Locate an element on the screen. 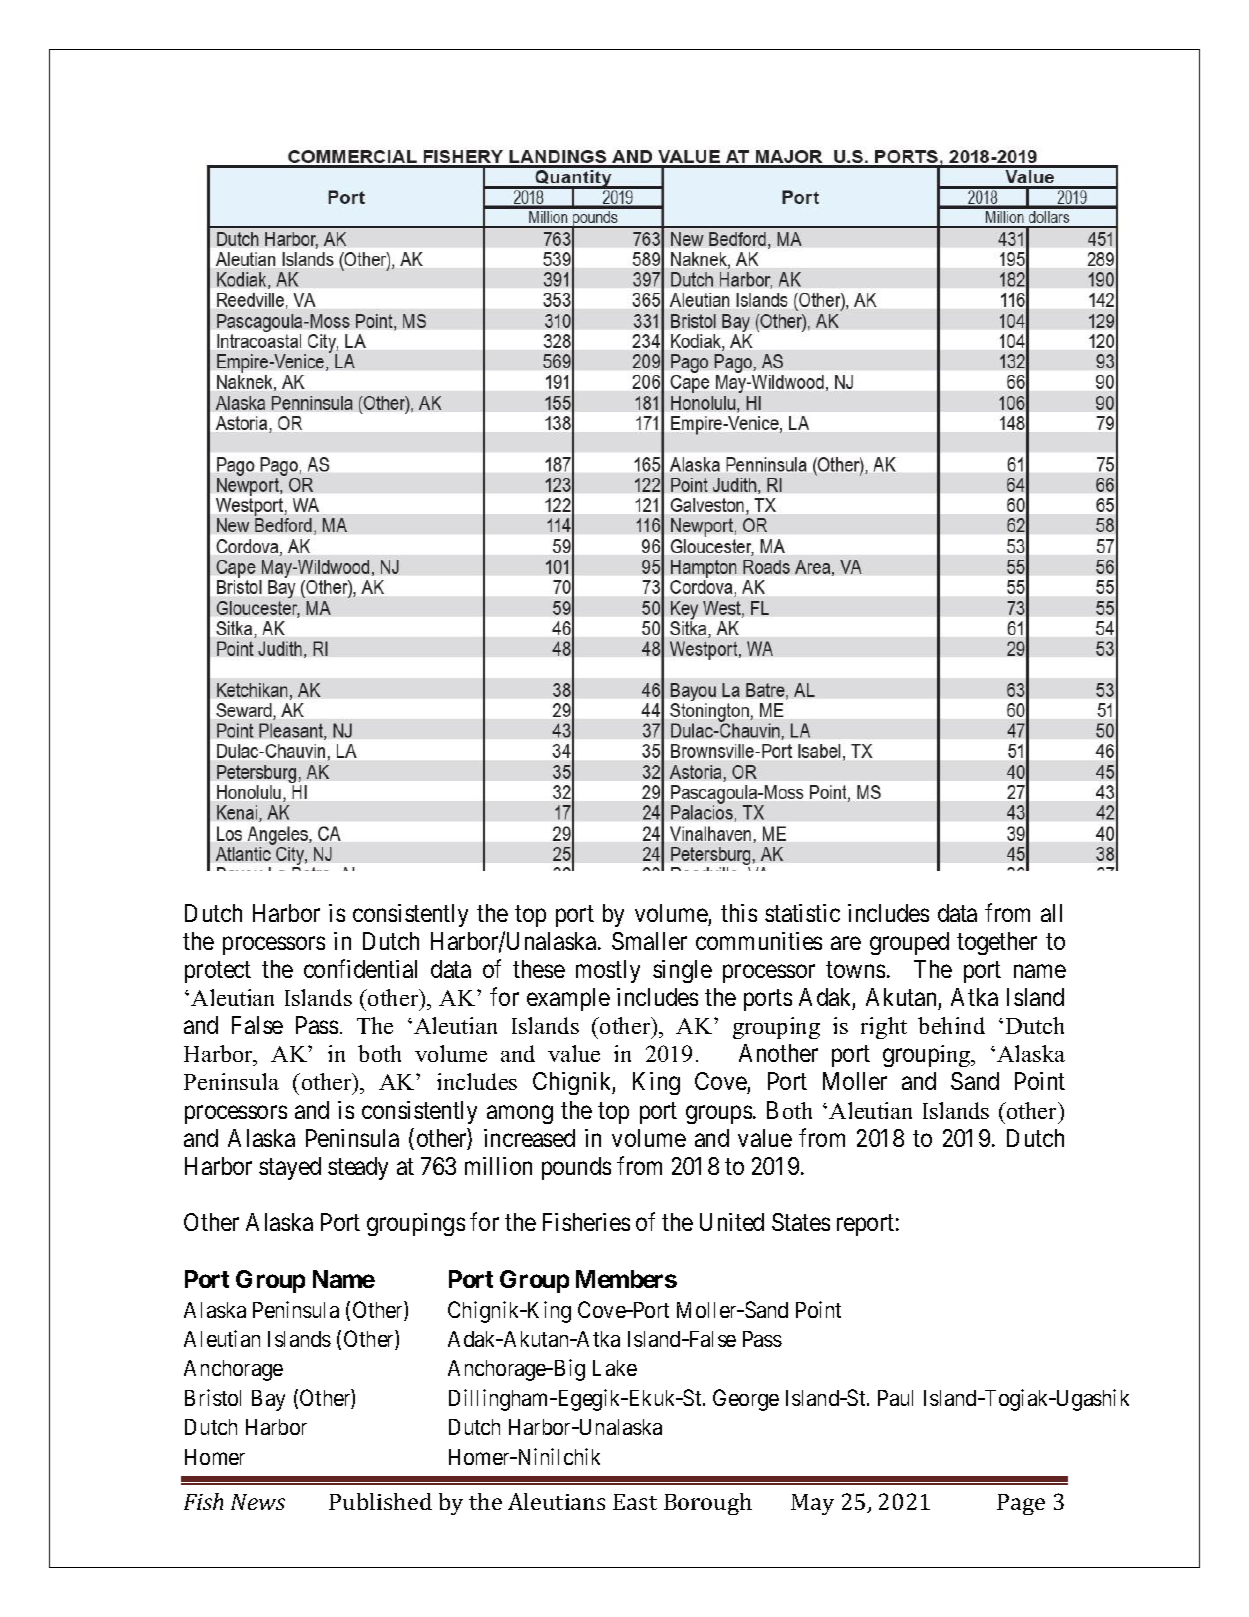  stayed is located at coordinates (290, 1168).
